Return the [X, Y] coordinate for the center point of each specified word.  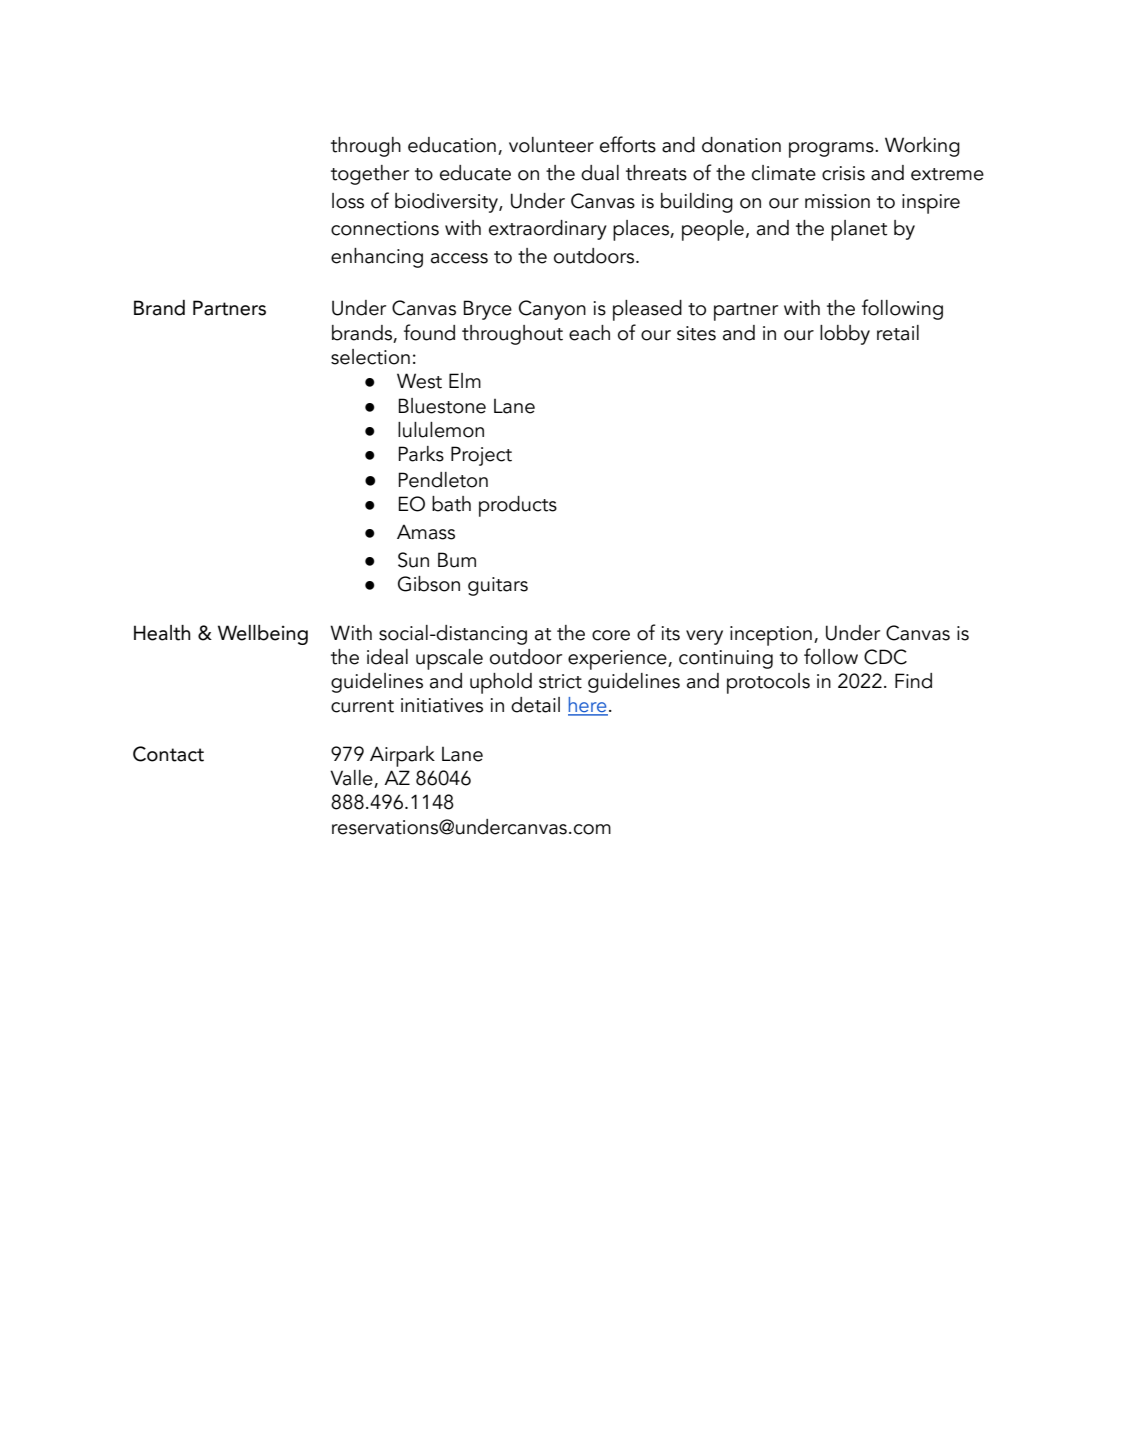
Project [481, 456]
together [370, 175]
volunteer [551, 145]
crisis [843, 173]
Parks [421, 454]
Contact [168, 754]
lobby [845, 335]
